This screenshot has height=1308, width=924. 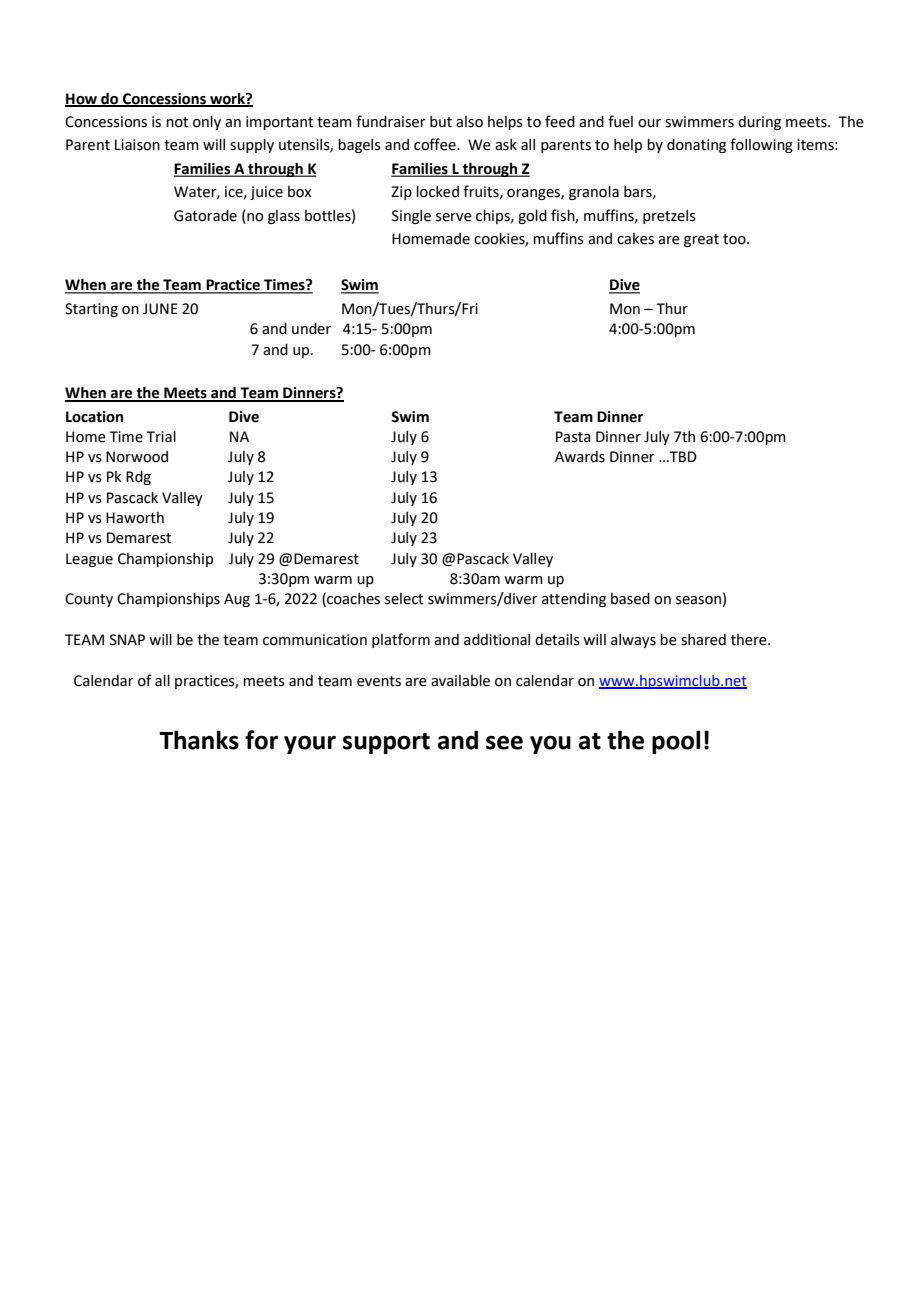 I want to click on donating, so click(x=696, y=146).
